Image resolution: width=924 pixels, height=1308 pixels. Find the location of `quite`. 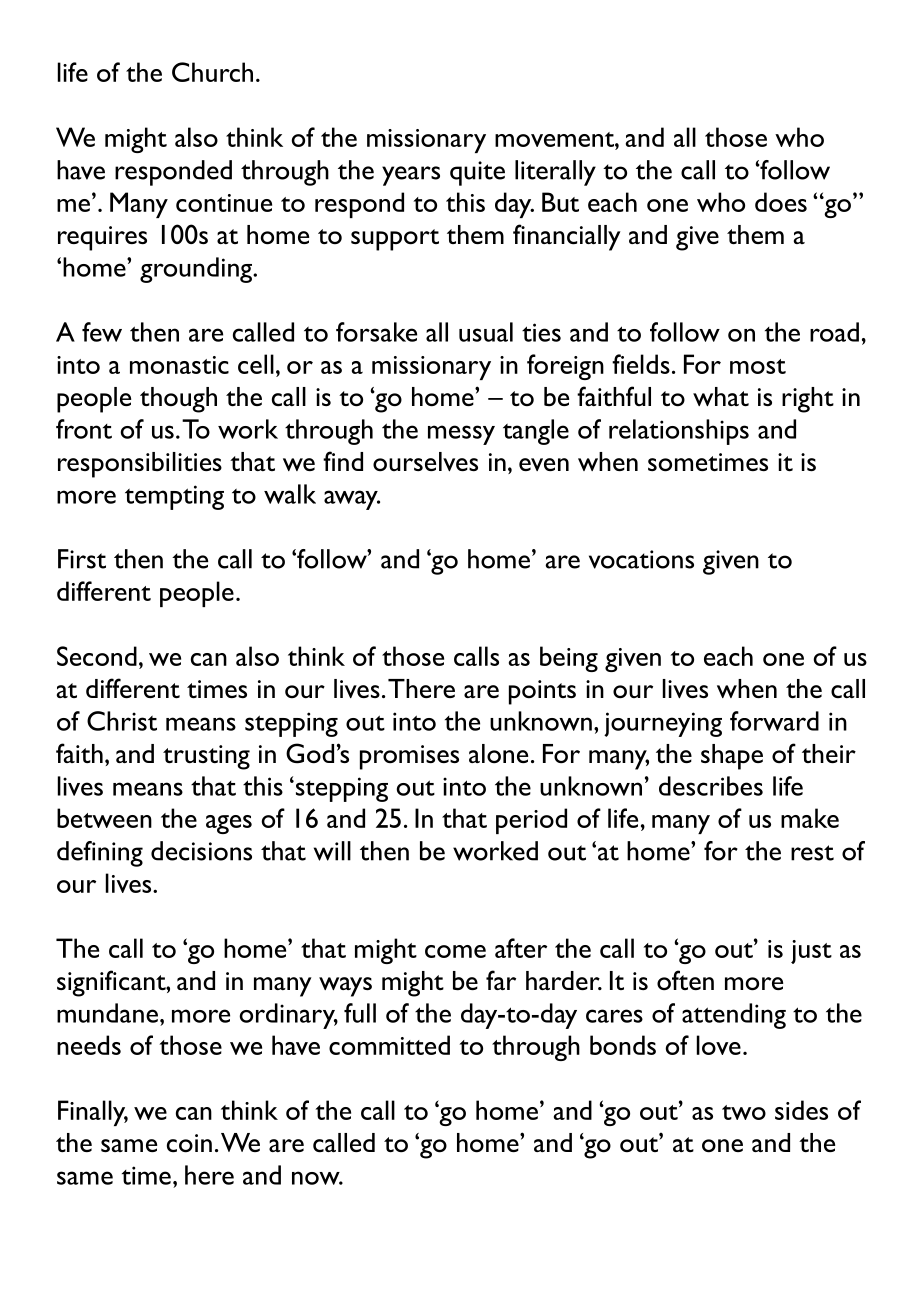

quite is located at coordinates (477, 173).
